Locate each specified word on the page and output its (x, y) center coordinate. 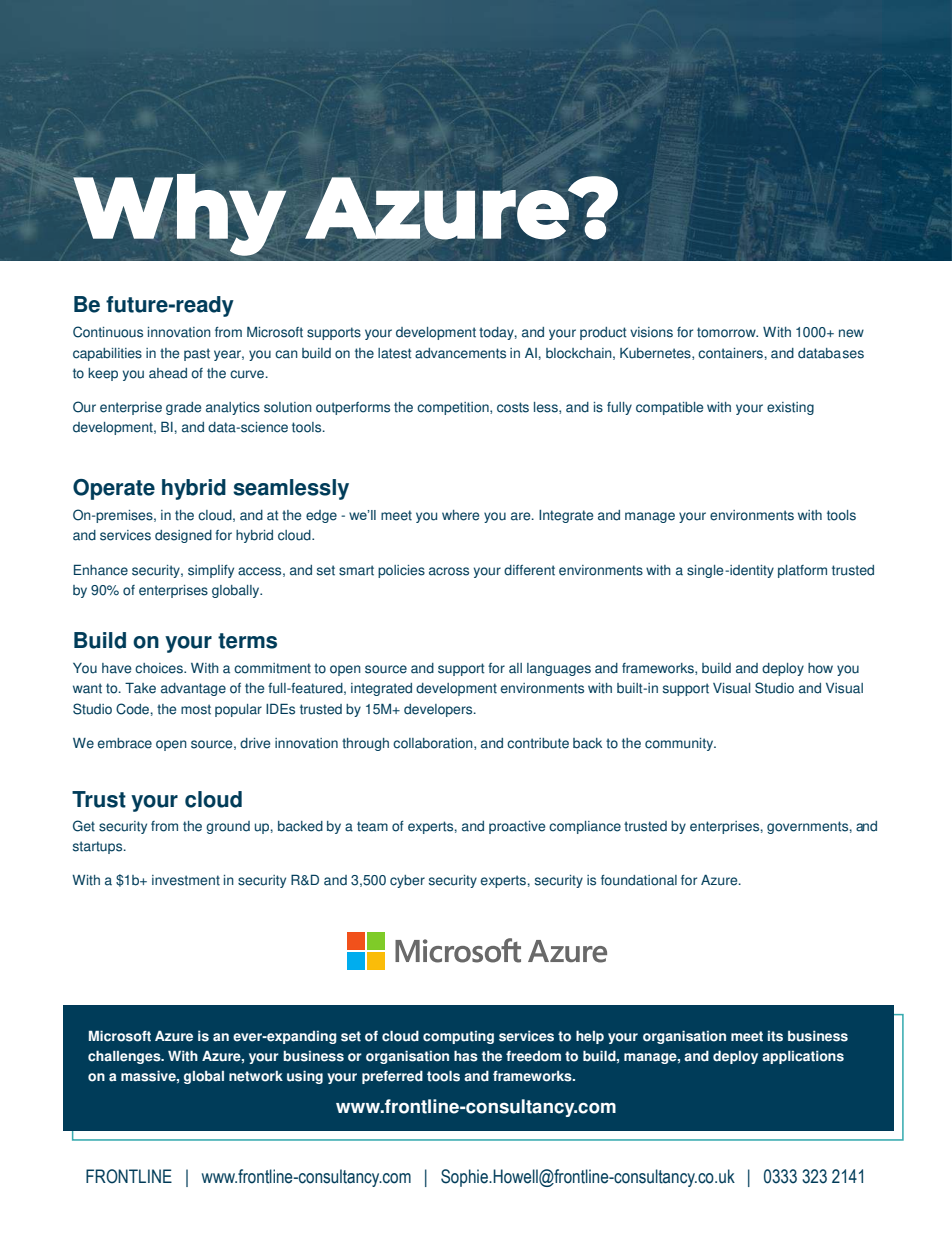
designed (183, 536)
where (460, 515)
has (466, 1056)
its (775, 1036)
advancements (460, 353)
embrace (125, 743)
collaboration (434, 744)
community (680, 744)
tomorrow (727, 332)
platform (802, 571)
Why (179, 215)
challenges (125, 1057)
